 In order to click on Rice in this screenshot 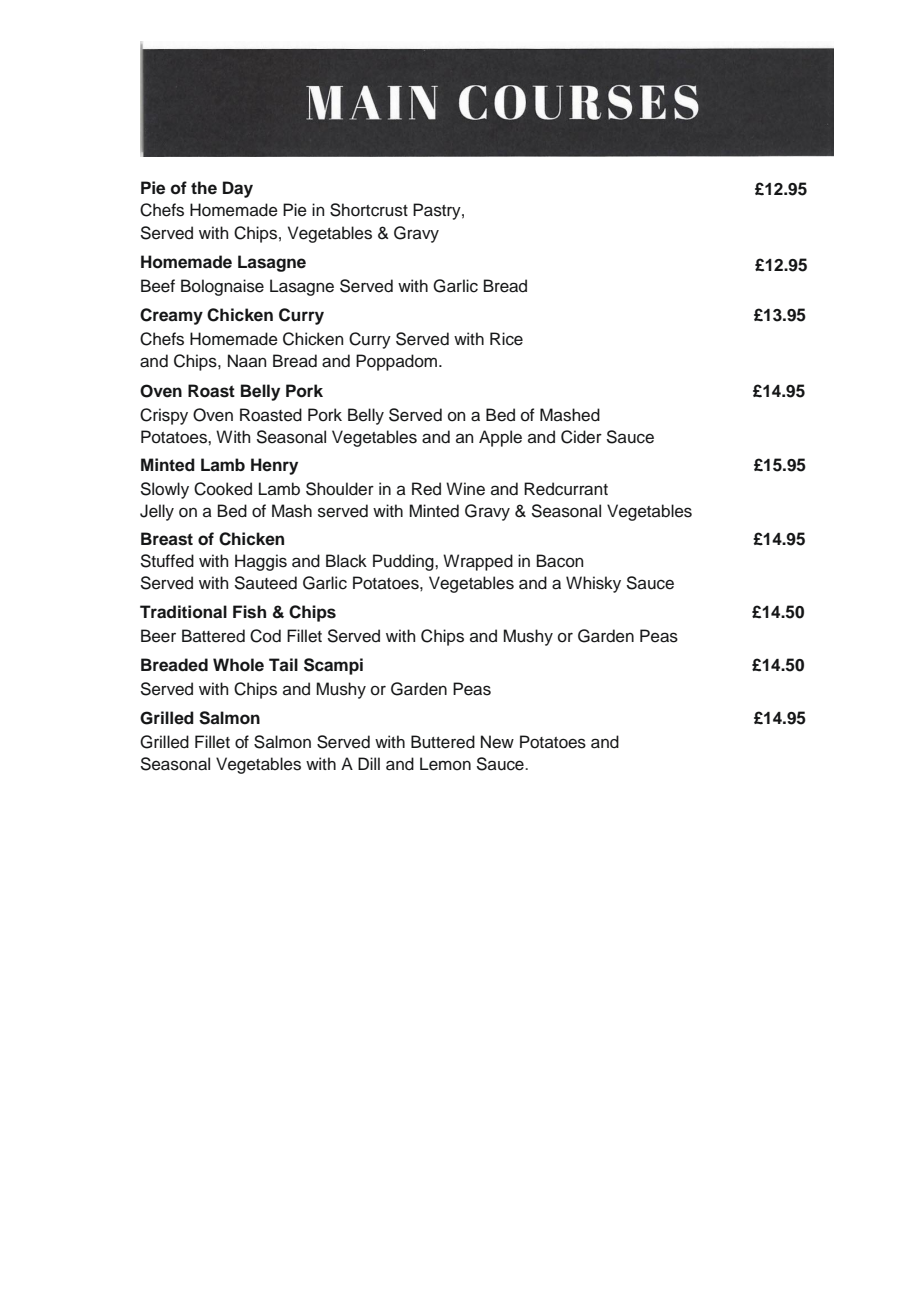, I will do `click(506, 339)`.
